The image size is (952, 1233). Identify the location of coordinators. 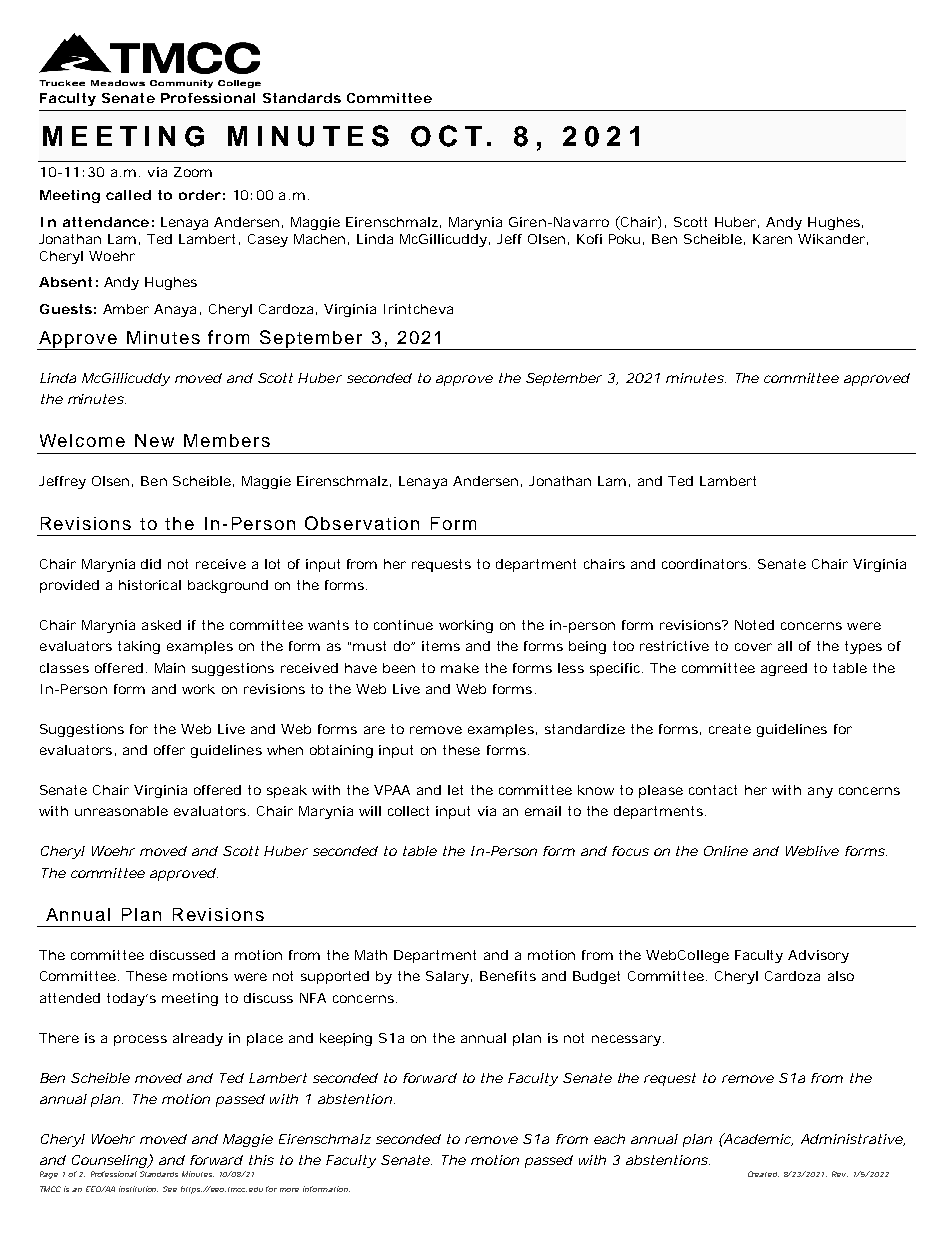
(706, 564).
